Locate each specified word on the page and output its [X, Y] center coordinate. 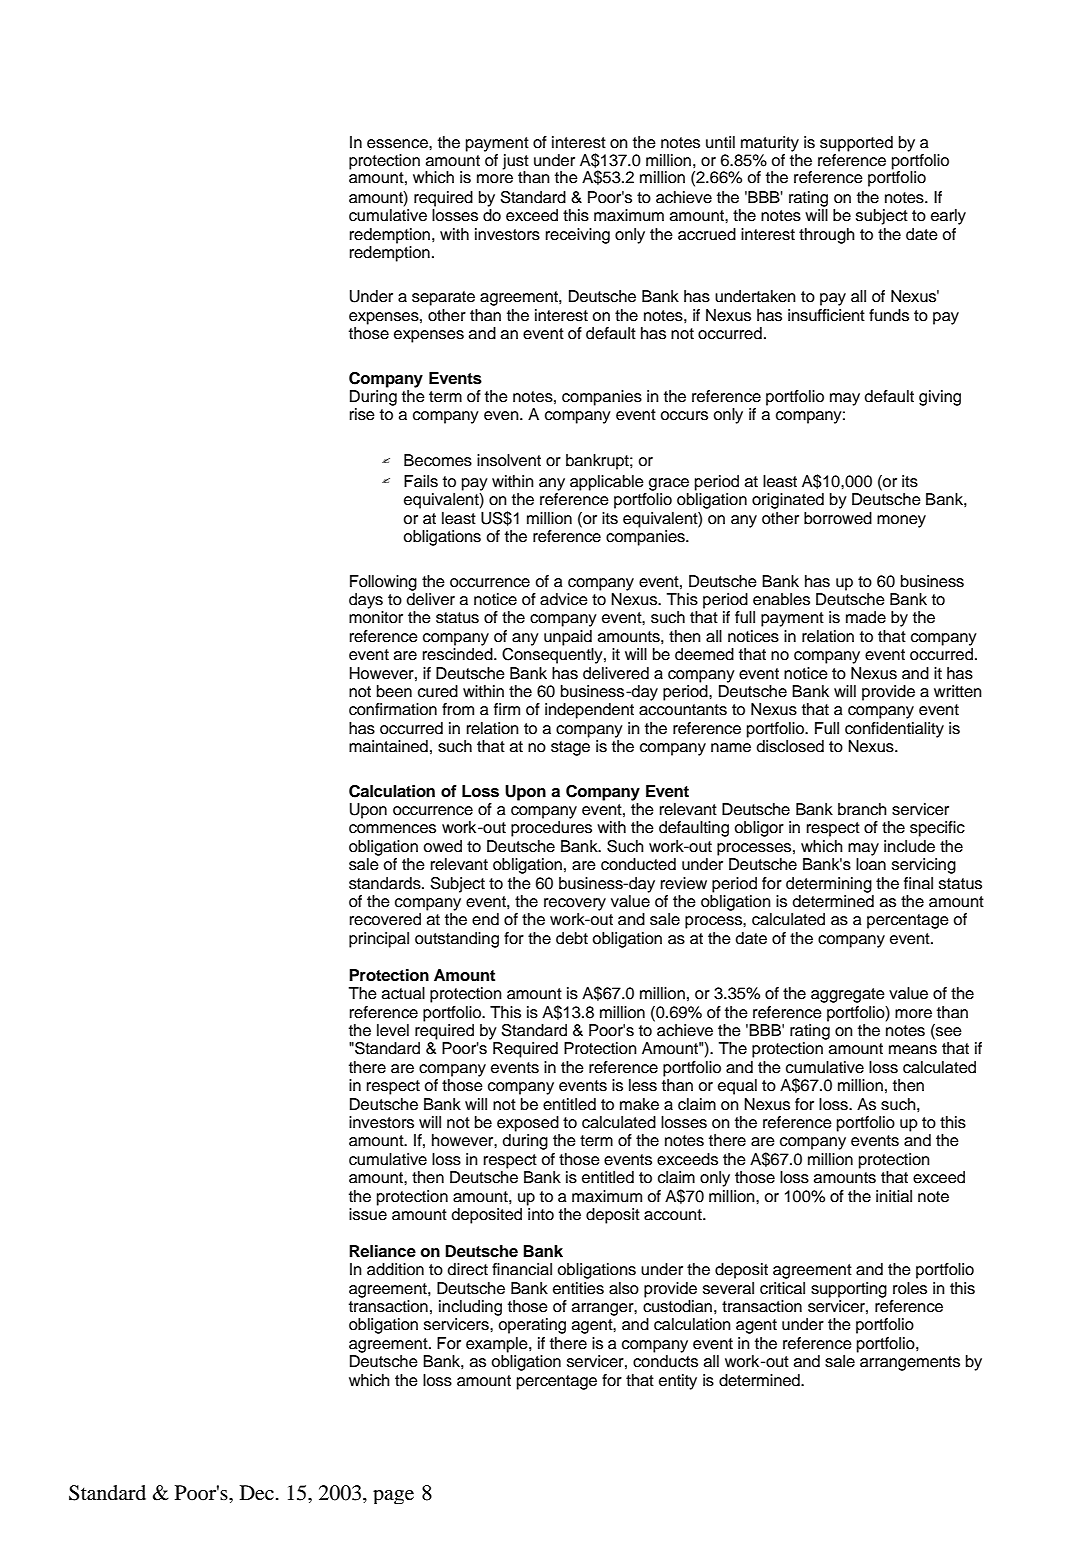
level [393, 1030]
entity [678, 1382]
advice [564, 599]
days [366, 601]
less [643, 1085]
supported [856, 144]
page [393, 1497]
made [866, 617]
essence [398, 144]
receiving [578, 236]
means [913, 1050]
